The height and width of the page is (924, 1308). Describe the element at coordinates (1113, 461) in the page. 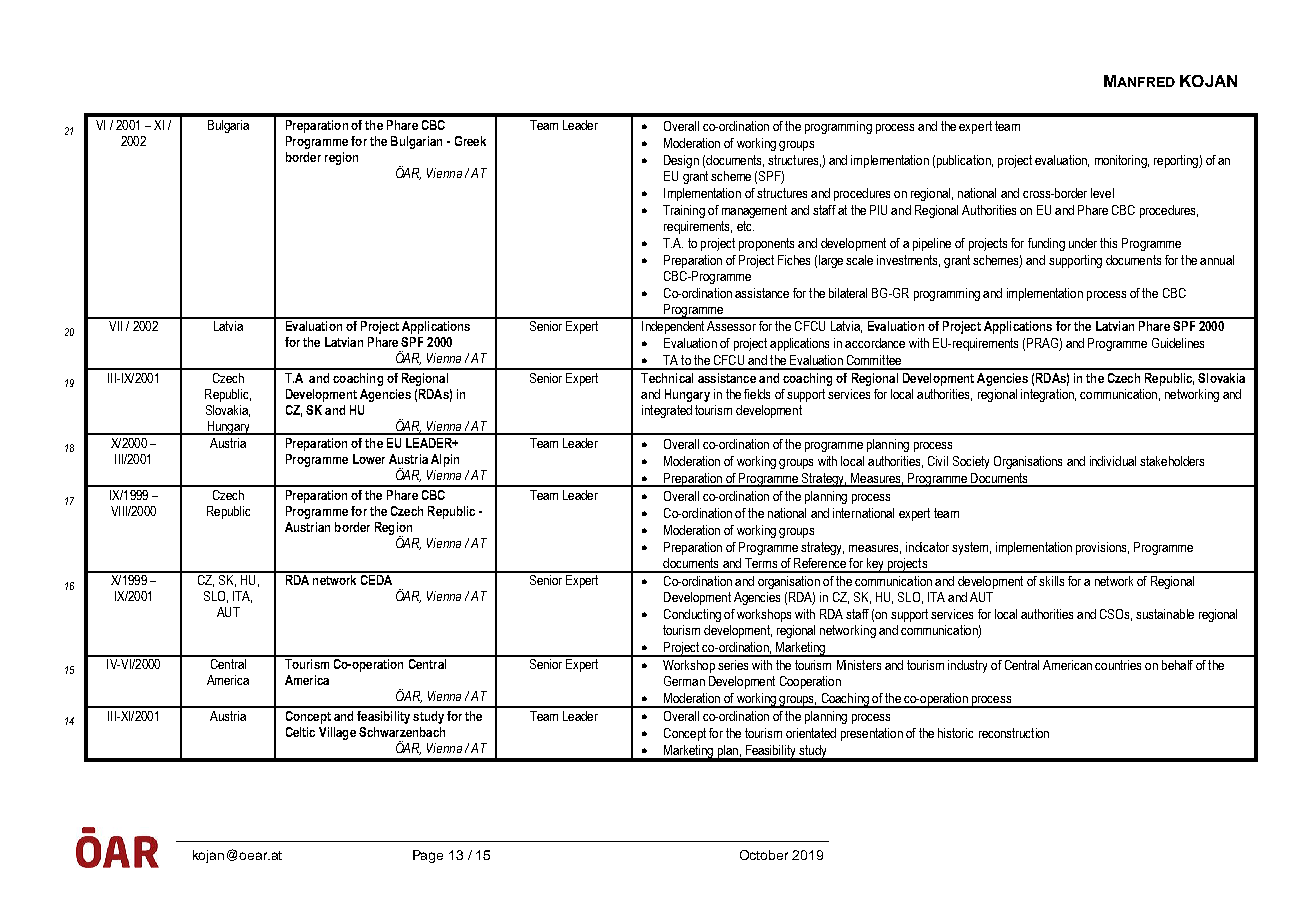

I see `individual` at that location.
